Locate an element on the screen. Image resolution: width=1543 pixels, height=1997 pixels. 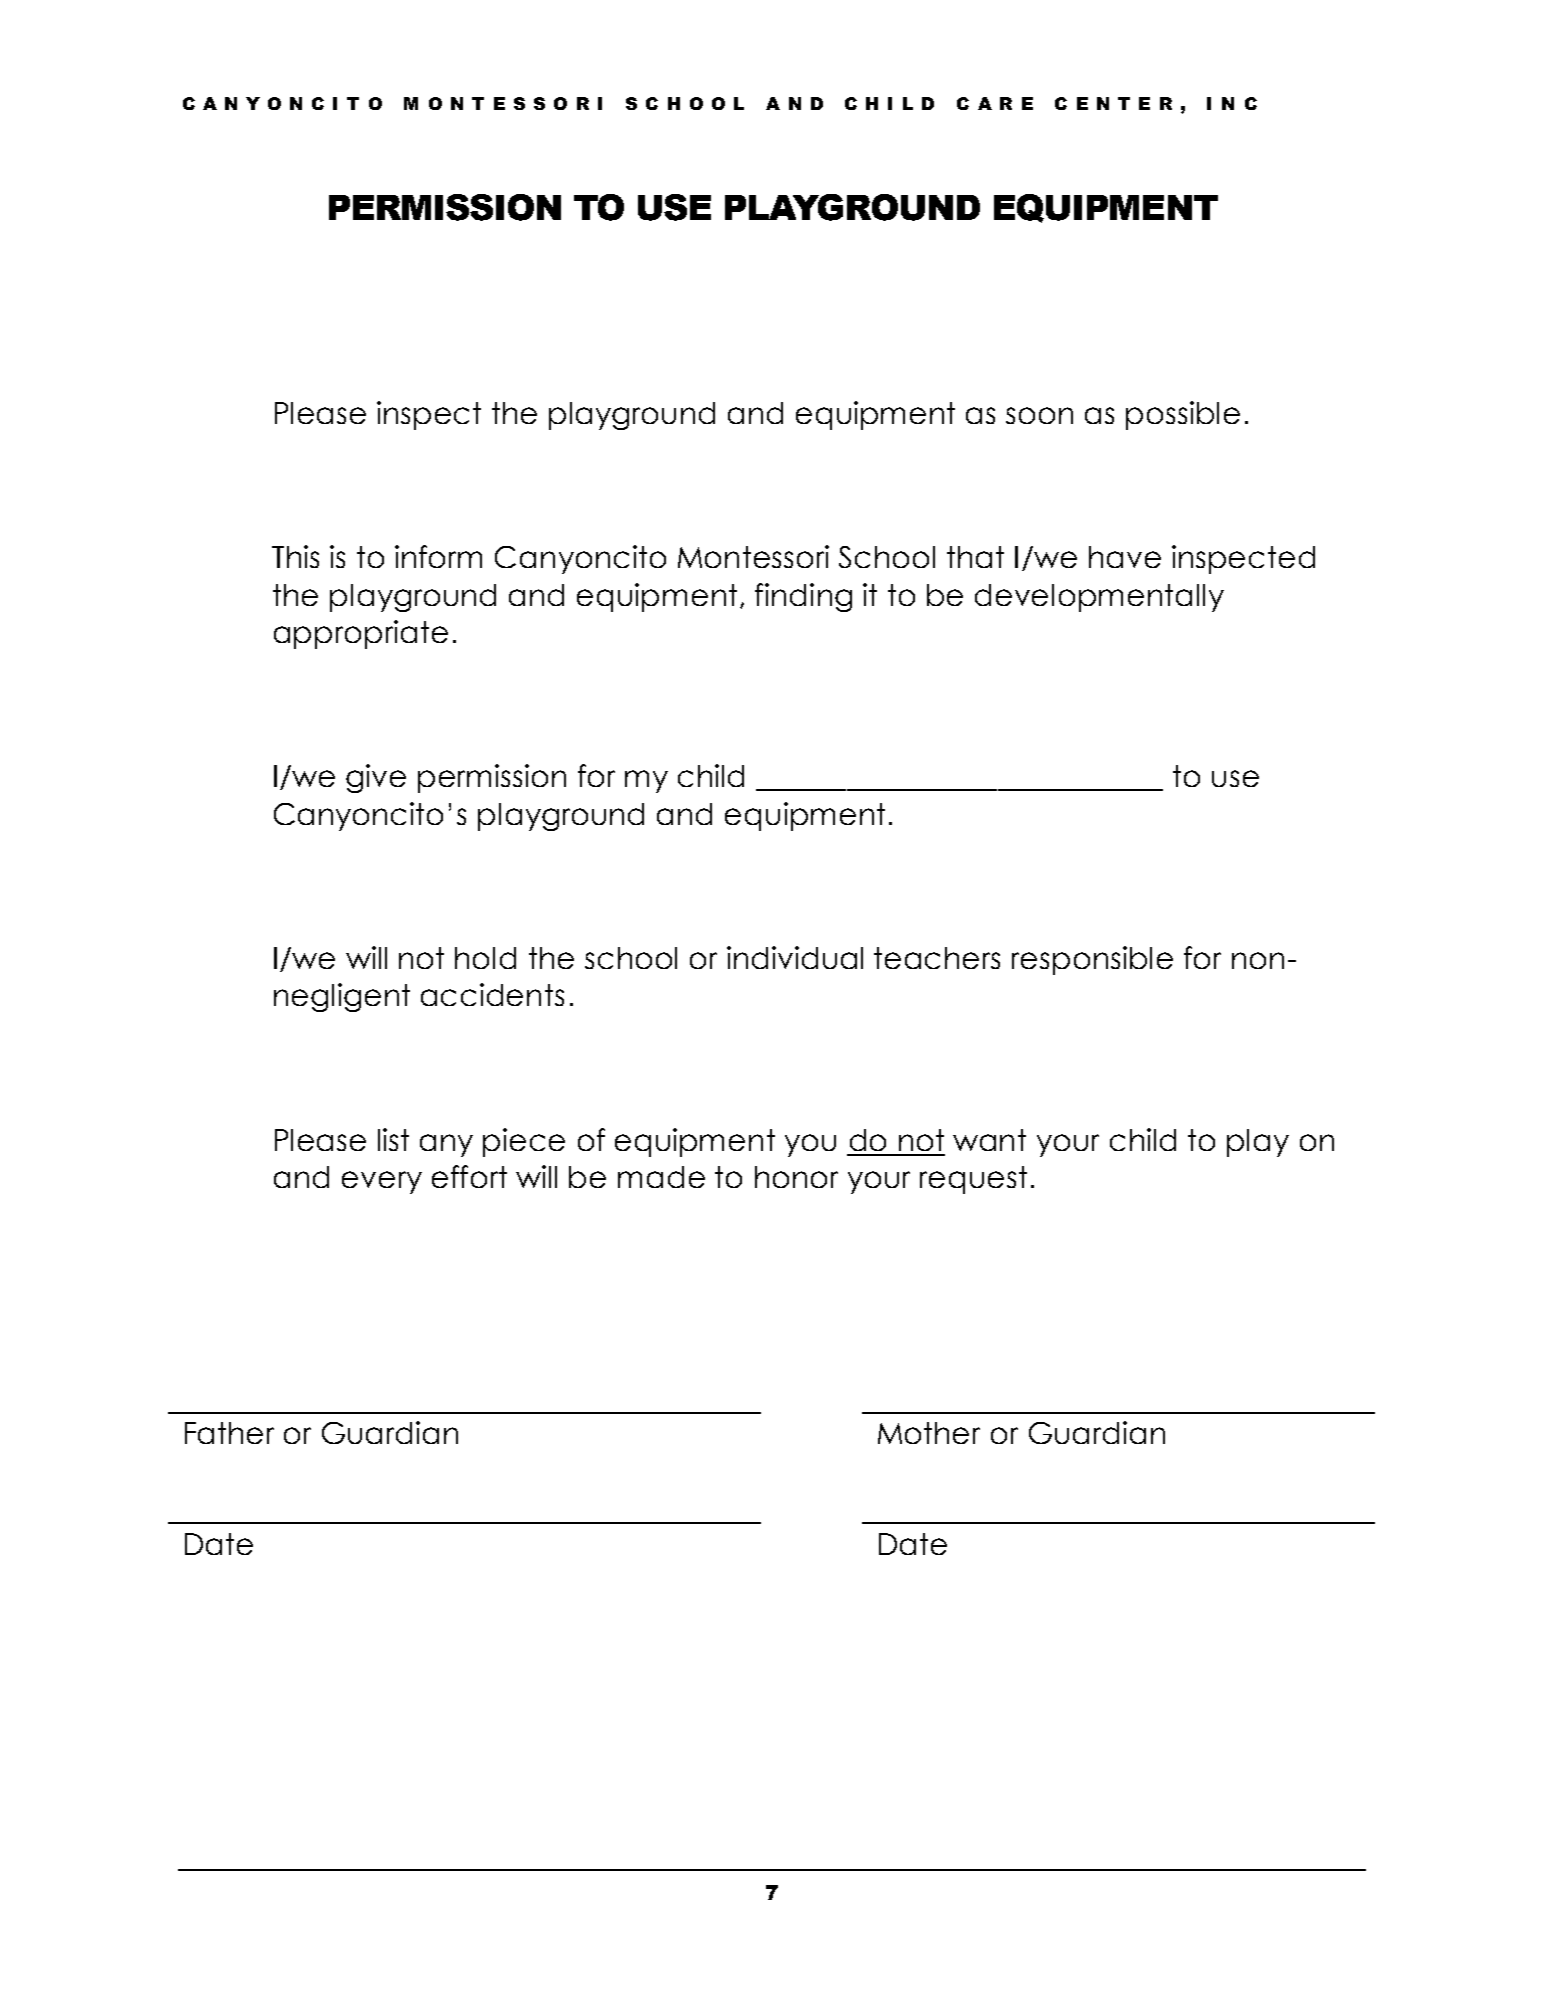
This is located at coordinates (295, 556).
